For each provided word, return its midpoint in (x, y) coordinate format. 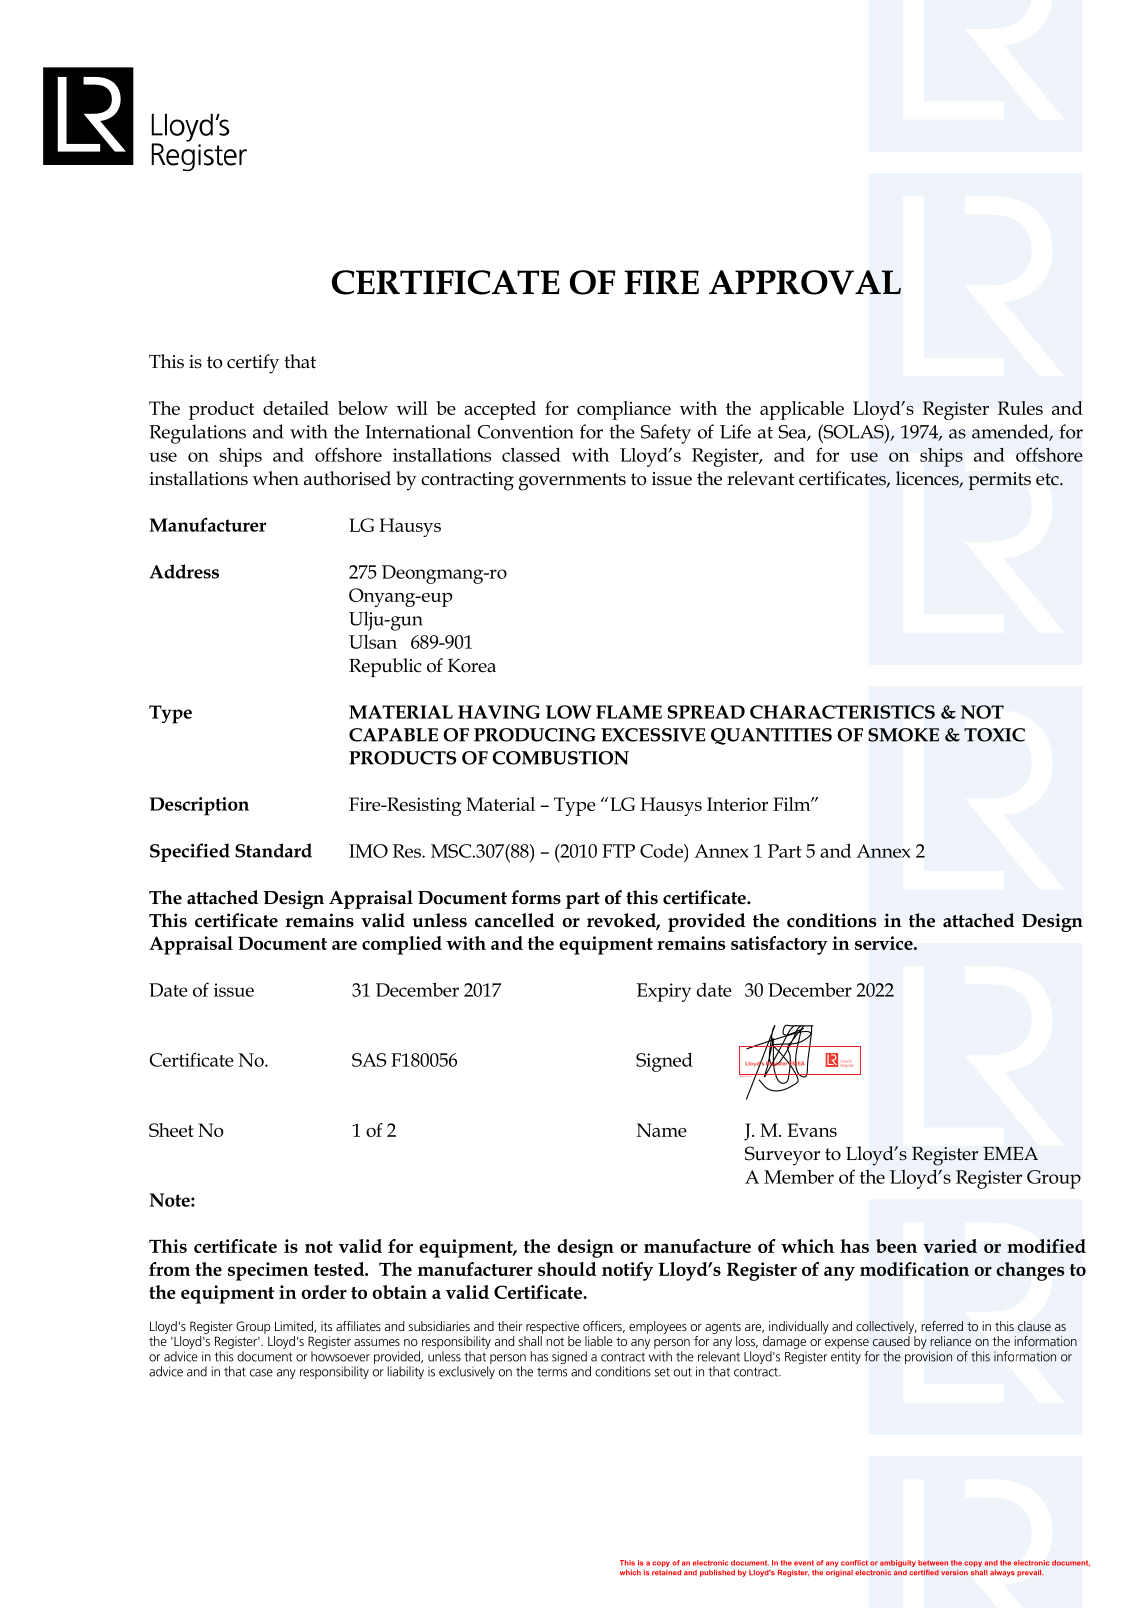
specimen (268, 1271)
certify (253, 364)
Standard (273, 850)
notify (627, 1271)
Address (184, 571)
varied (950, 1246)
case (261, 1373)
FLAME (629, 712)
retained (666, 1573)
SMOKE (903, 735)
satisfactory (779, 945)
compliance (624, 410)
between (933, 1563)
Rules (1020, 408)
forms (536, 897)
